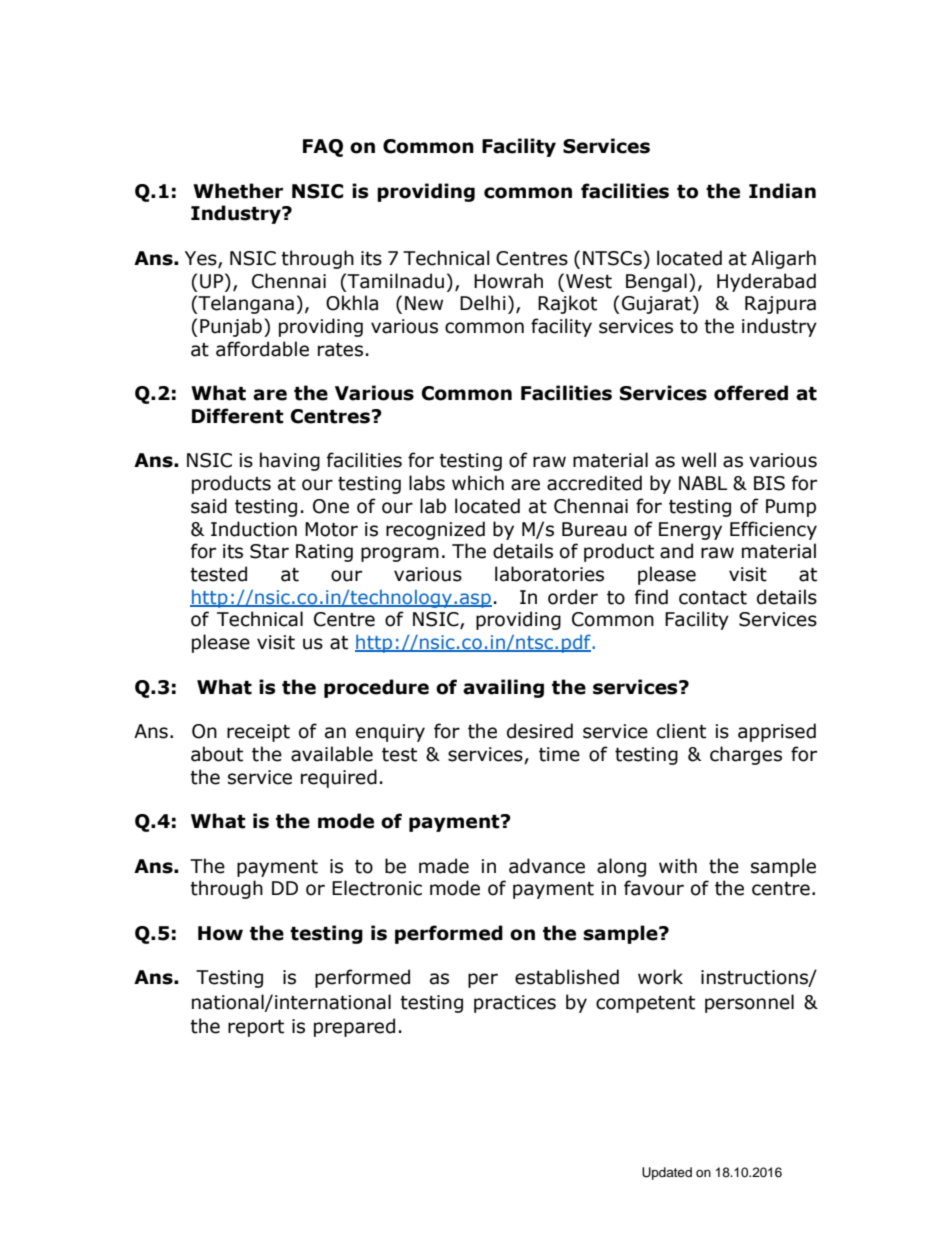  Describe the element at coordinates (667, 1173) in the document. I see `Updated` at that location.
